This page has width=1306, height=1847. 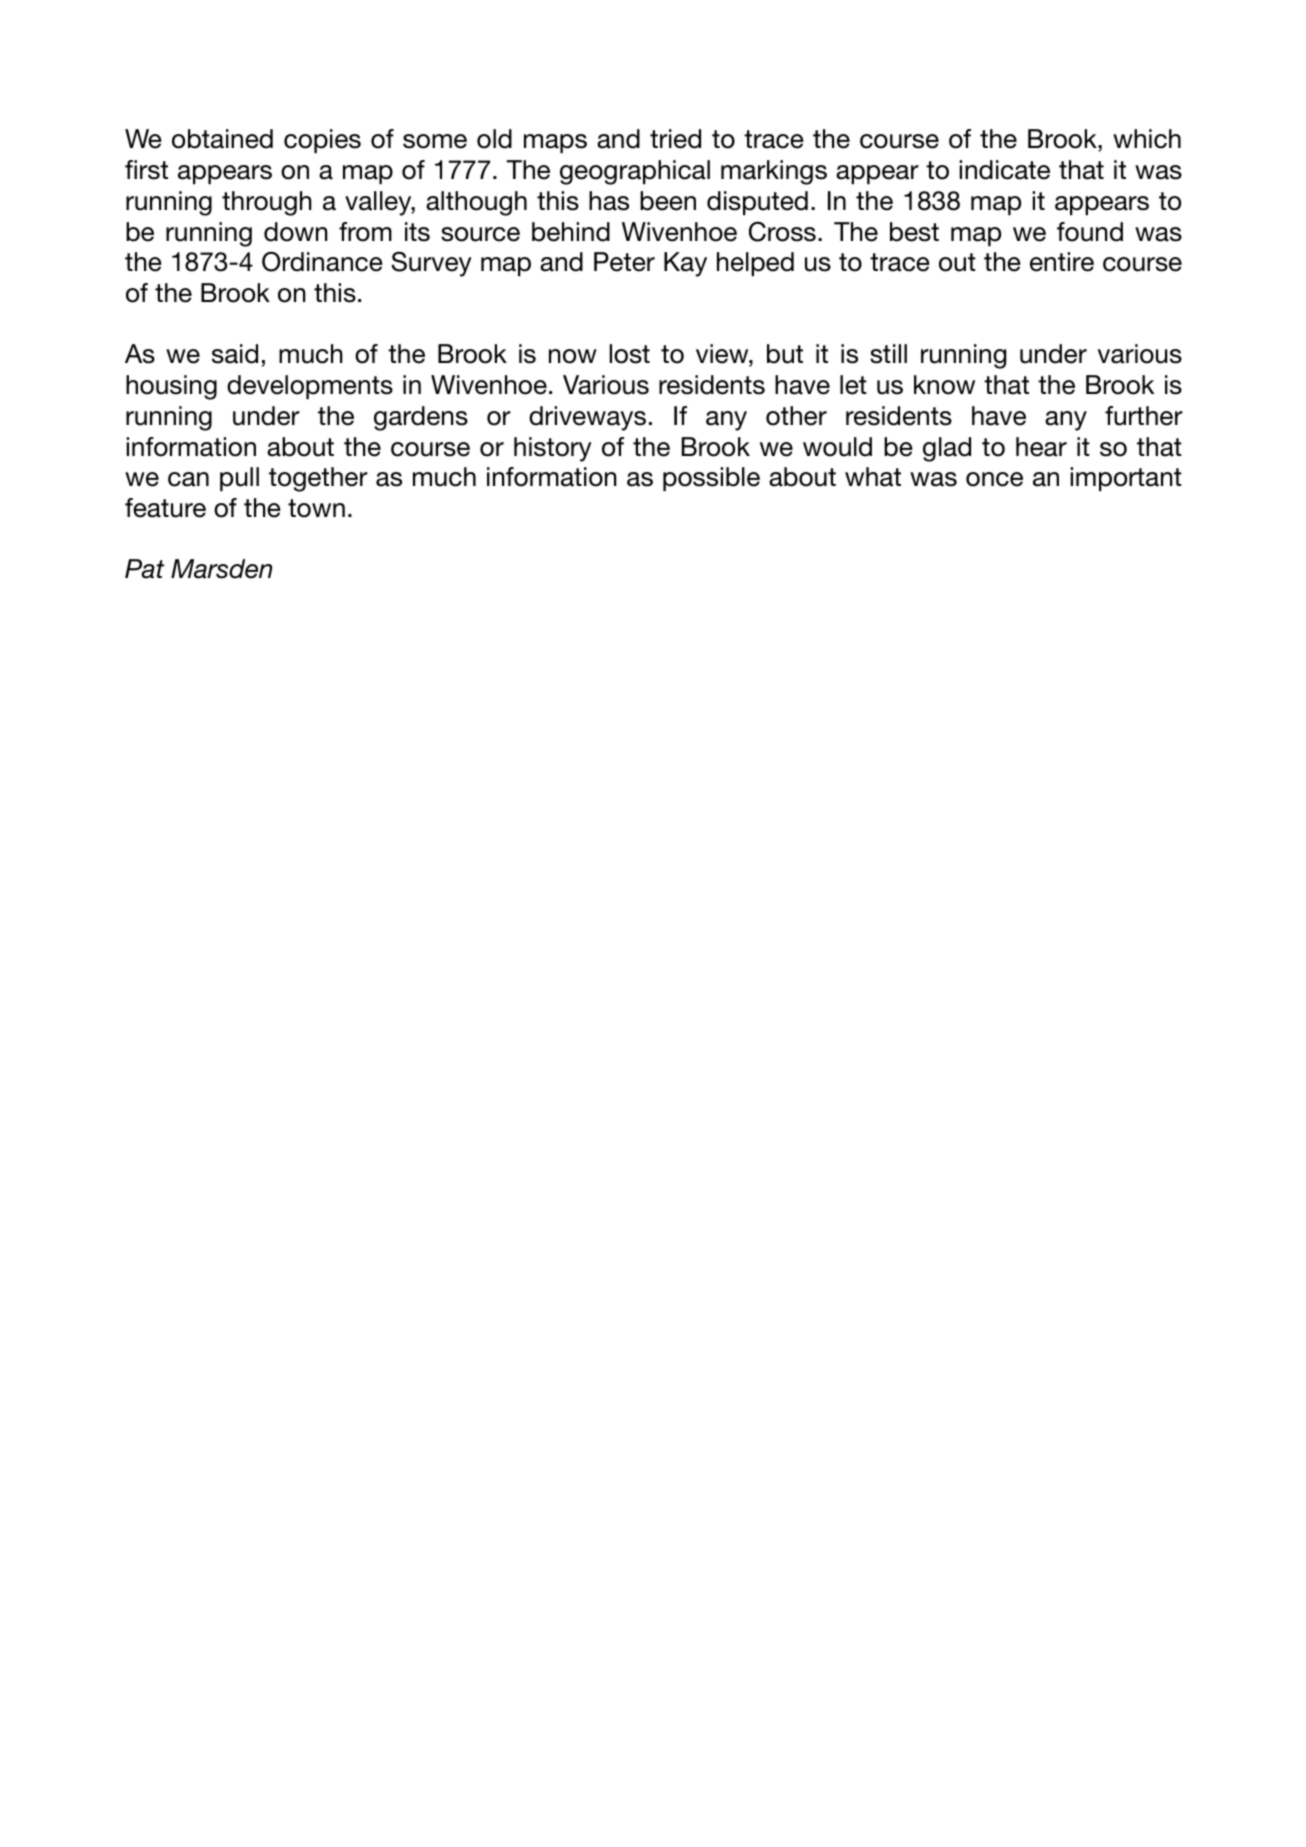 What do you see at coordinates (553, 449) in the page?
I see `history` at bounding box center [553, 449].
